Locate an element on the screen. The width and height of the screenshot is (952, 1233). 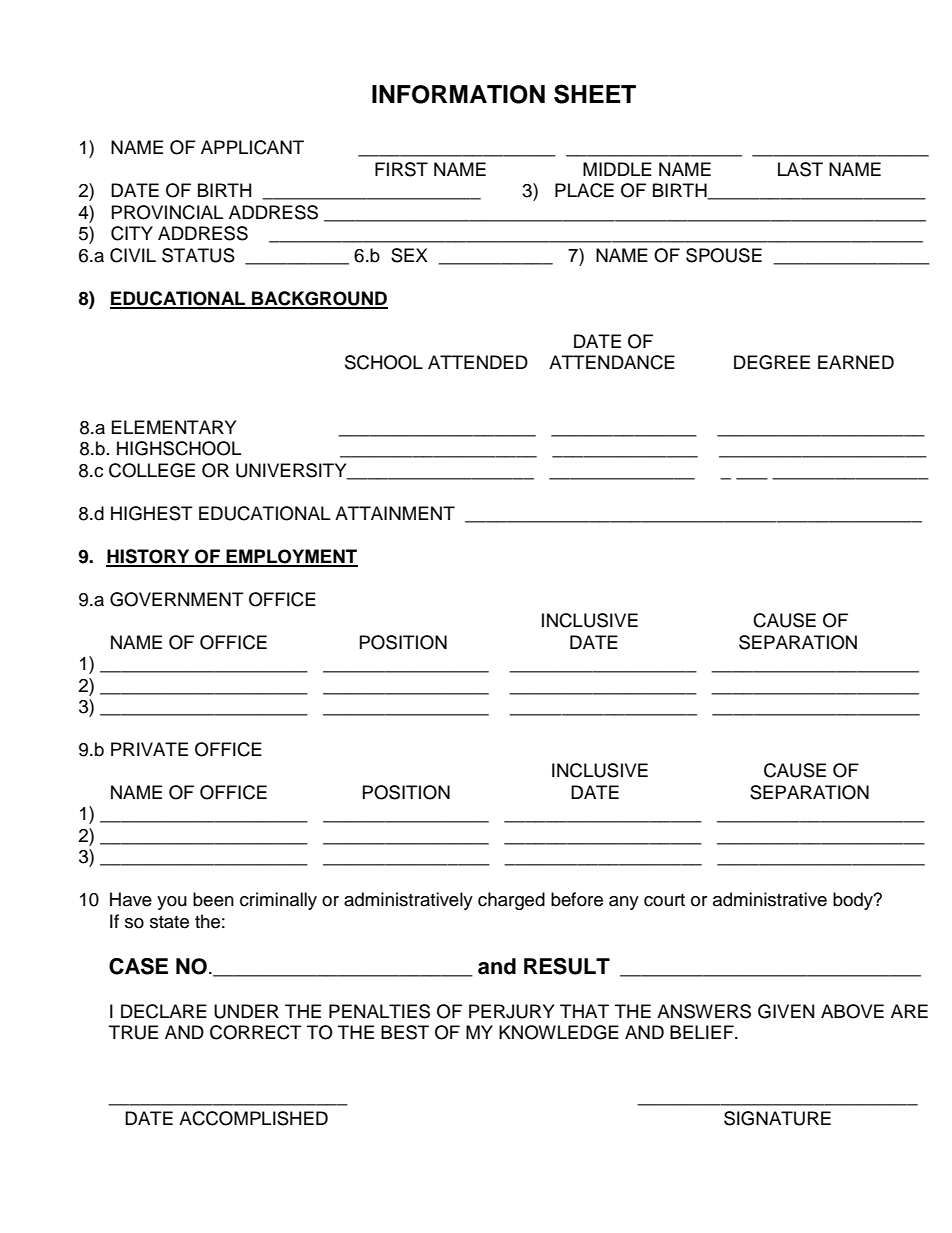
ATTENDED is located at coordinates (478, 362).
